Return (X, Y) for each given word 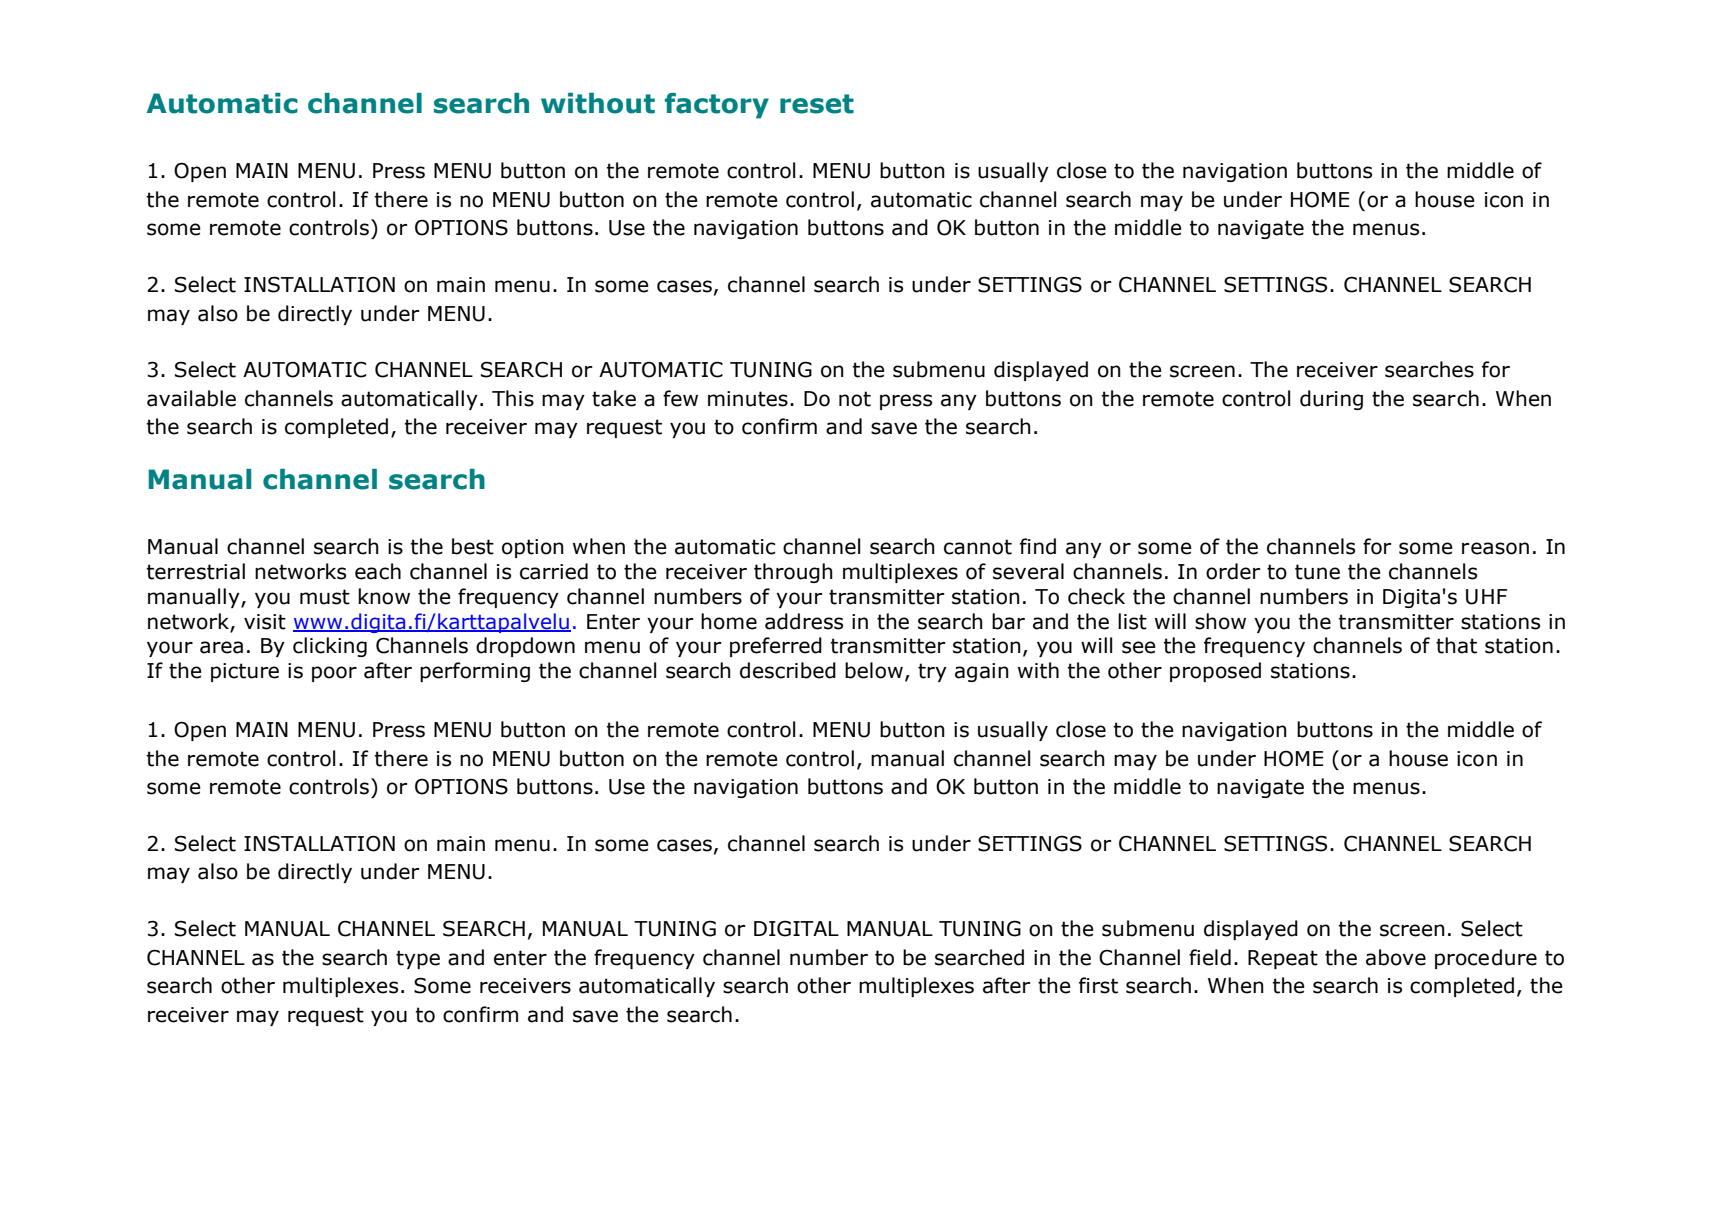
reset (817, 104)
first (1098, 985)
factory (717, 106)
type (418, 959)
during (1331, 400)
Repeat (1283, 959)
